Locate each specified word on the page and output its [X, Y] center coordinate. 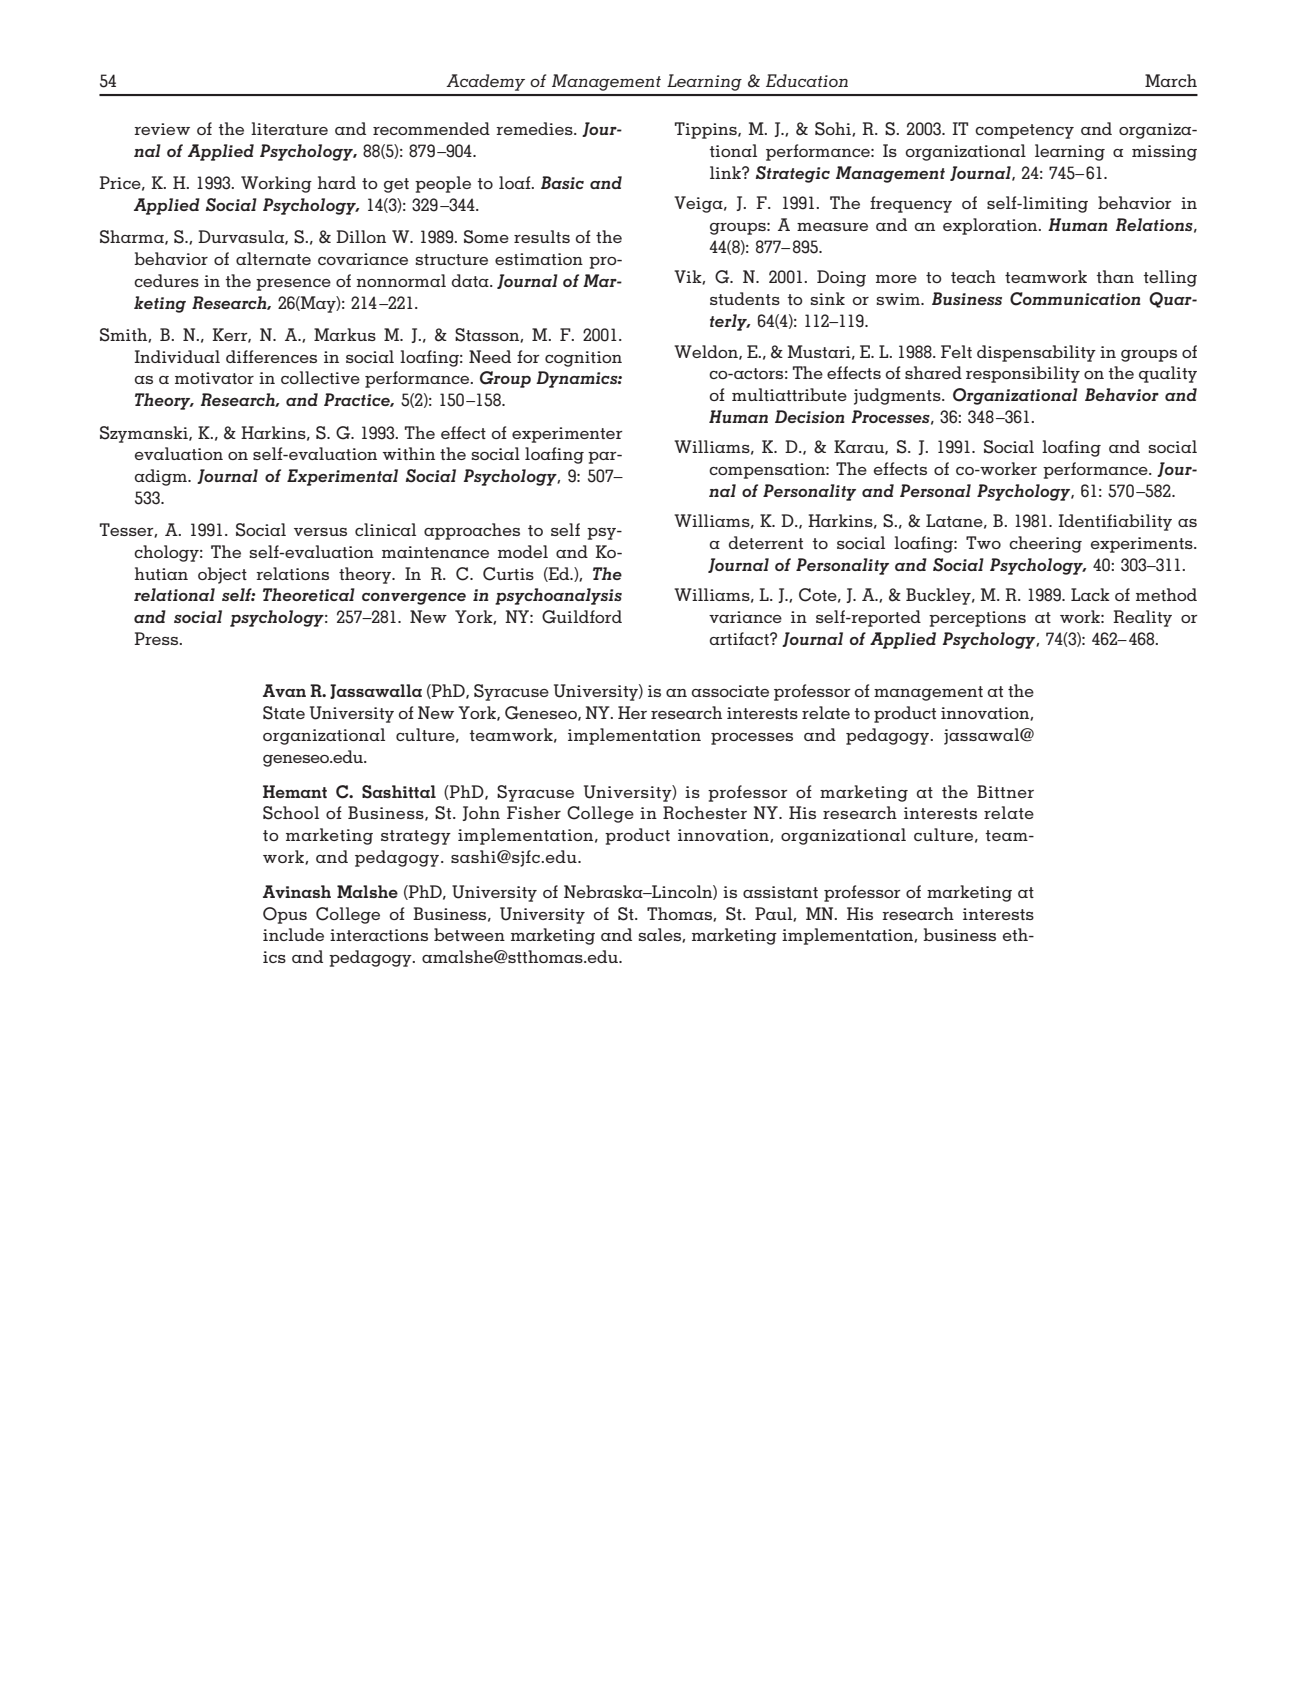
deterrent [766, 542]
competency [1024, 131]
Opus [285, 915]
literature [289, 128]
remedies [535, 128]
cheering [1045, 544]
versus [320, 532]
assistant [780, 892]
